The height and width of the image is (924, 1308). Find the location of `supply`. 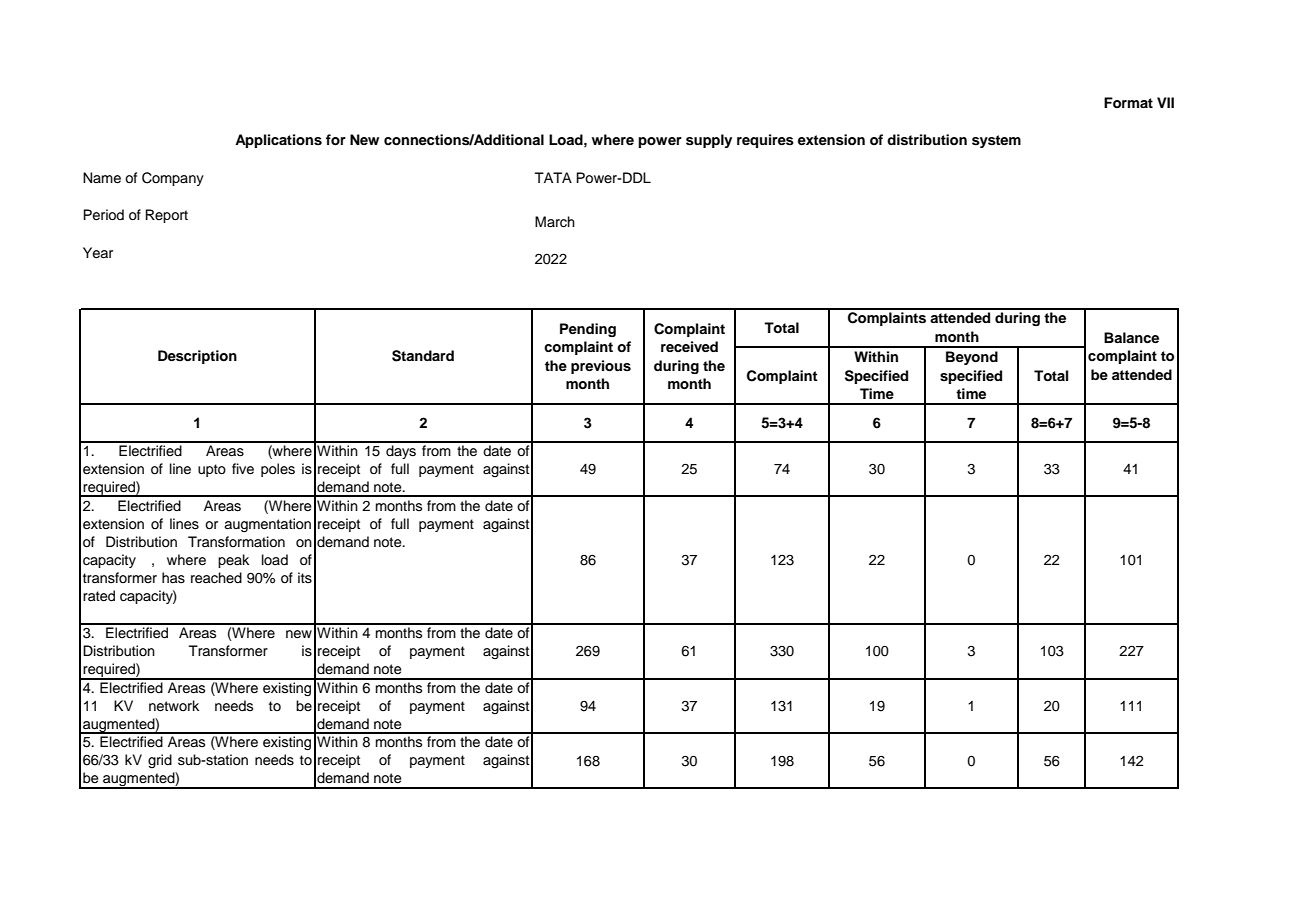

supply is located at coordinates (709, 141).
